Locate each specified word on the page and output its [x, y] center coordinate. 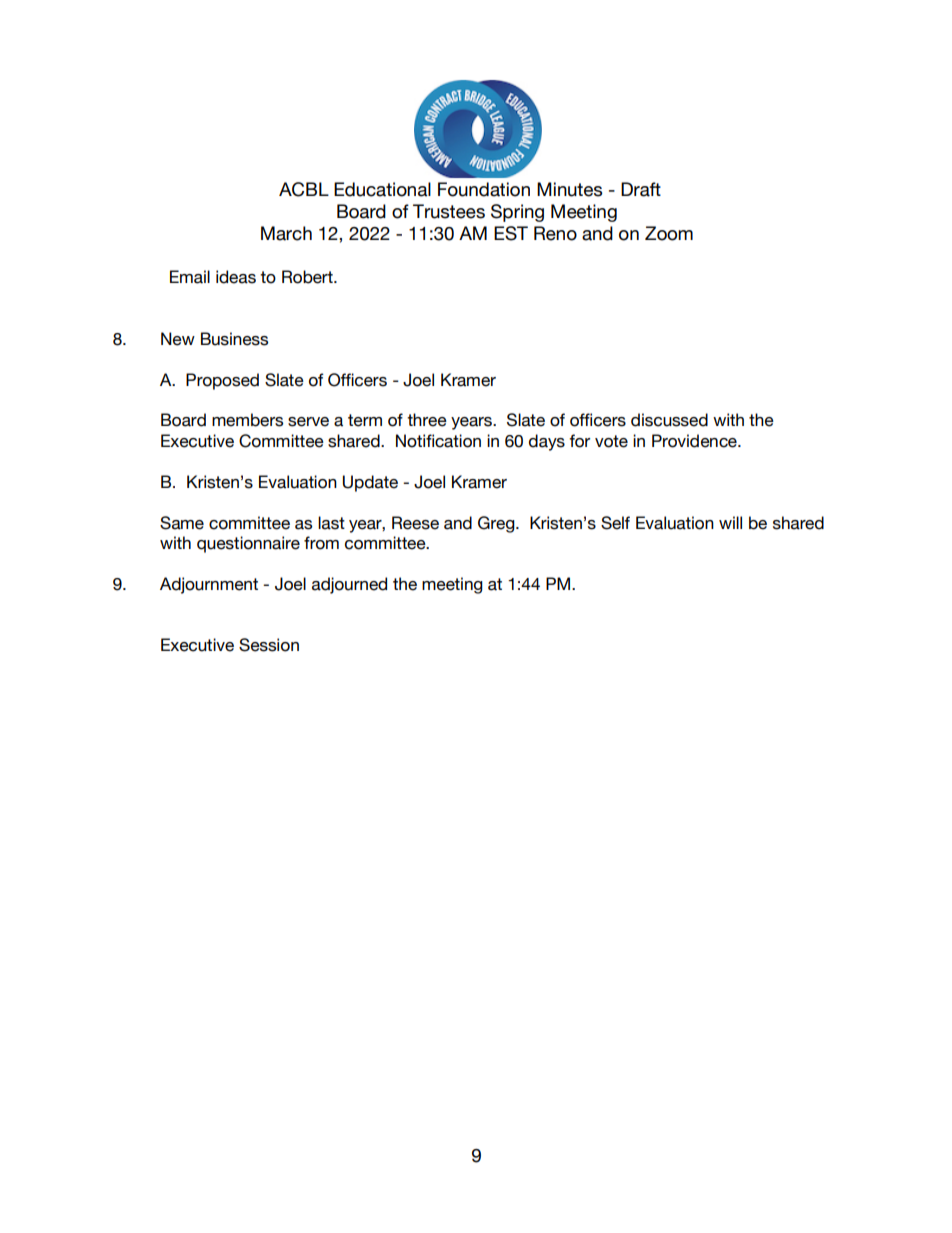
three [427, 420]
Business [234, 339]
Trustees [449, 211]
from [321, 543]
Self [615, 523]
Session [269, 645]
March [286, 233]
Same [182, 523]
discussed [669, 420]
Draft [641, 189]
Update [370, 483]
